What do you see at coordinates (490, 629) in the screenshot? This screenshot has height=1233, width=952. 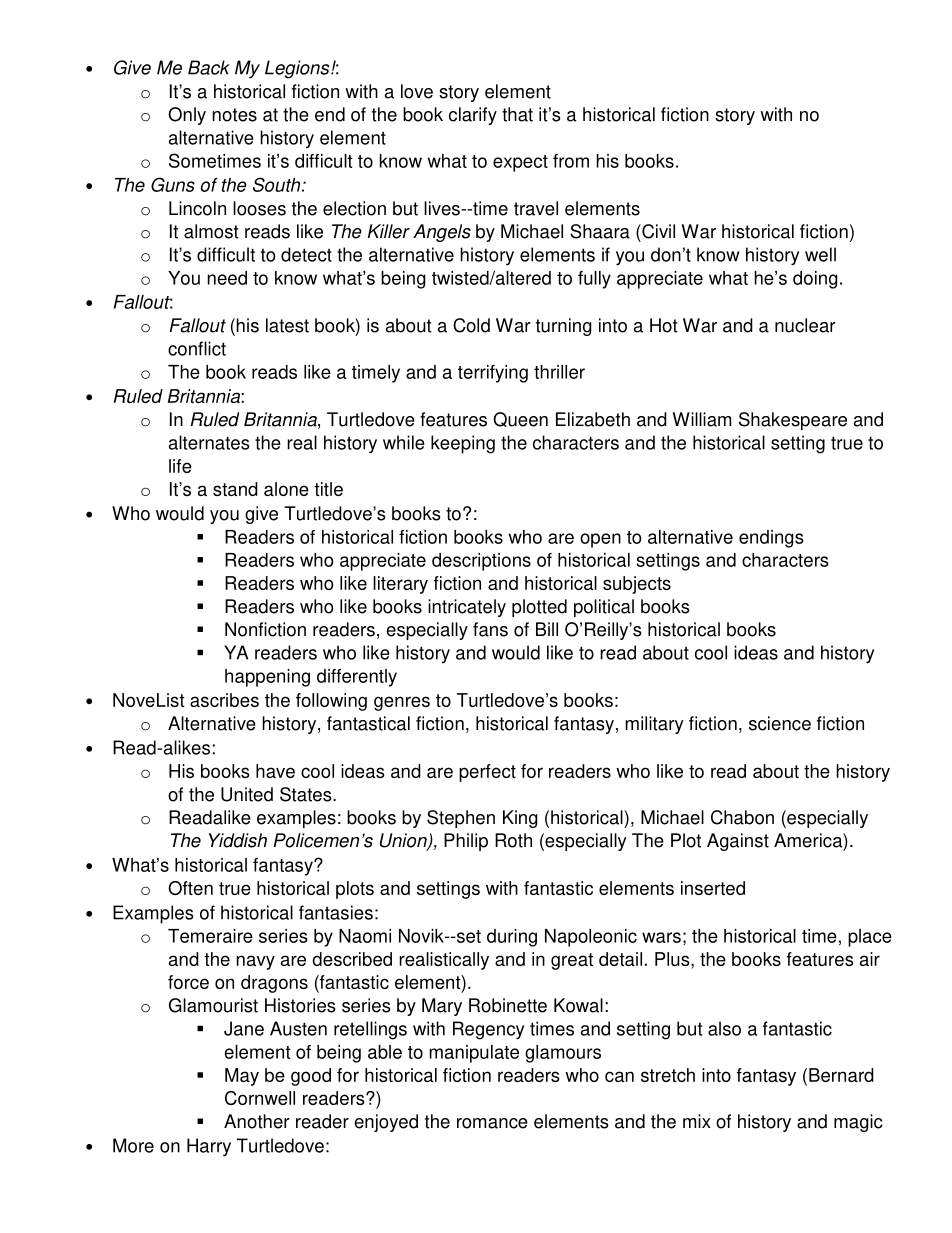 I see `fans` at bounding box center [490, 629].
